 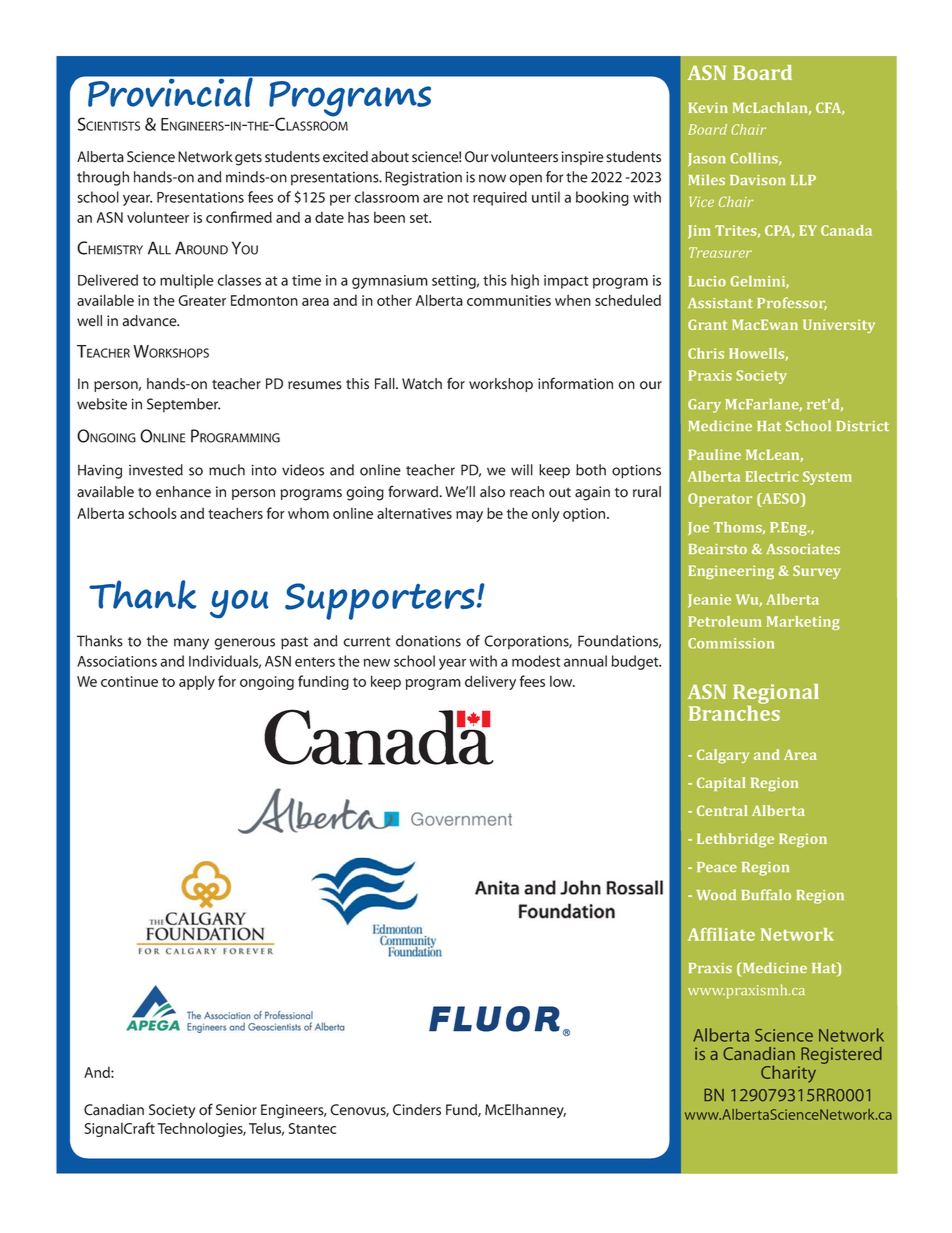 What do you see at coordinates (509, 300) in the screenshot?
I see `communities` at bounding box center [509, 300].
